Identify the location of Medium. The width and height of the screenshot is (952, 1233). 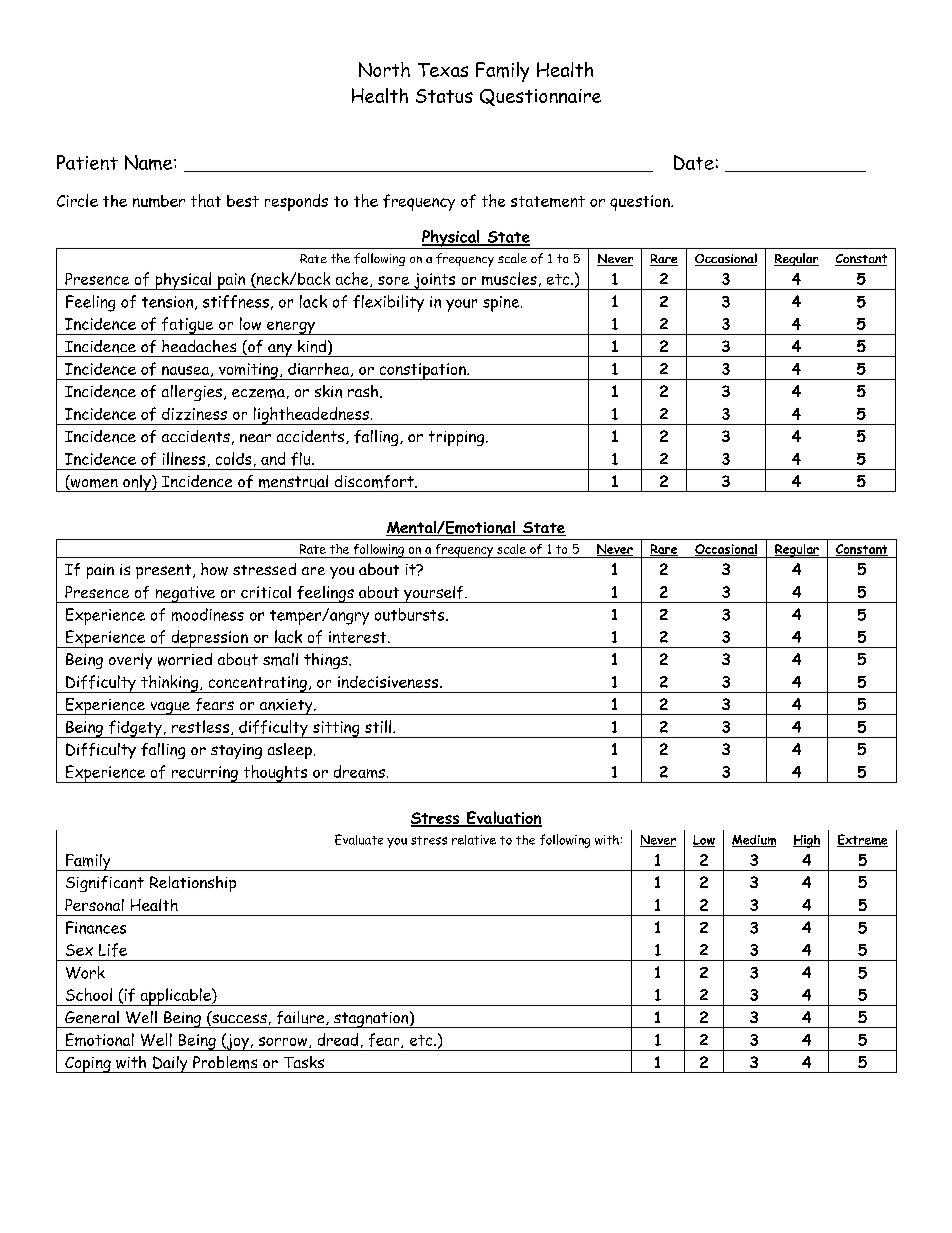
(754, 841).
